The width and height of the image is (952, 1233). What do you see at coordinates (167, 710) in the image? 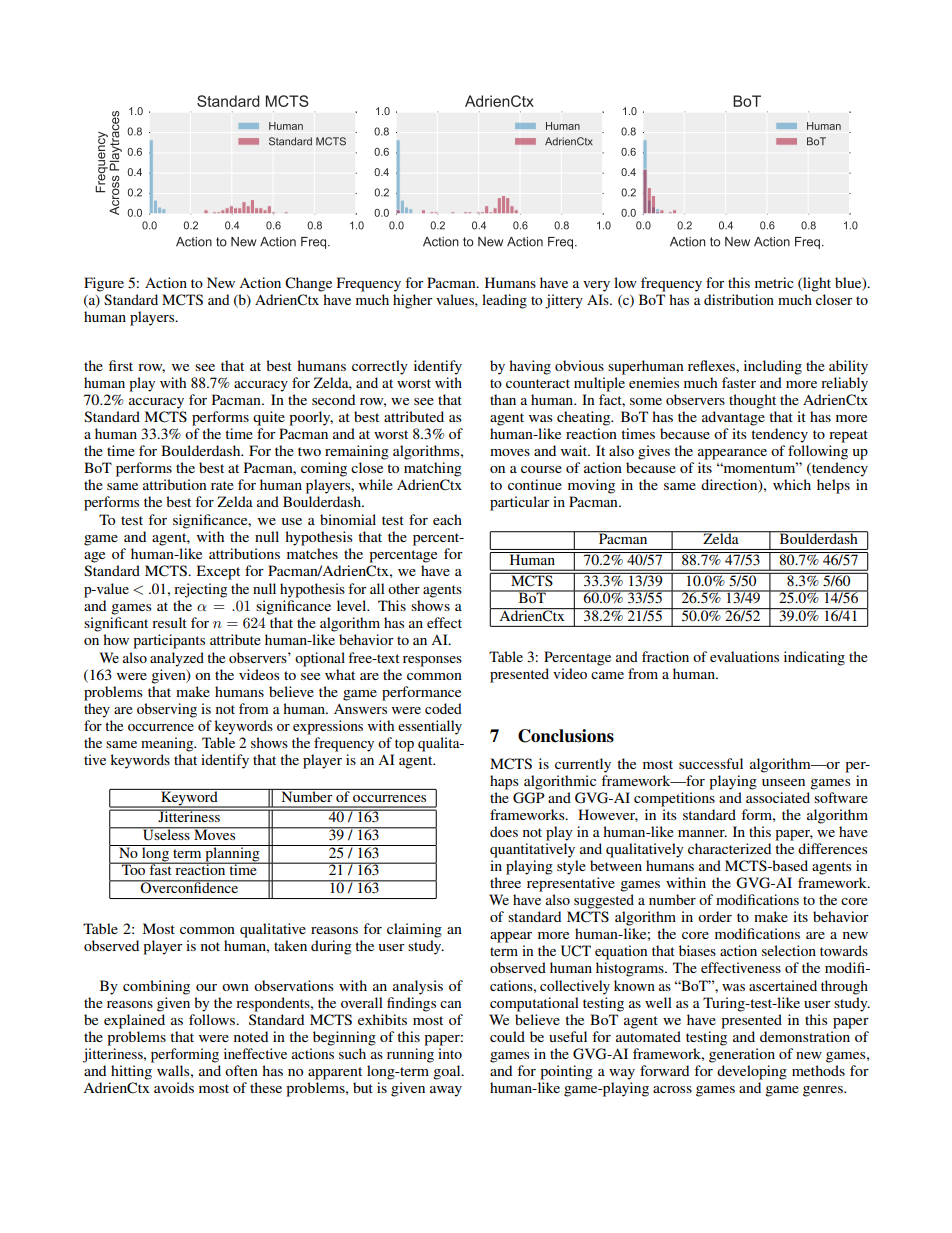
I see `observing` at bounding box center [167, 710].
